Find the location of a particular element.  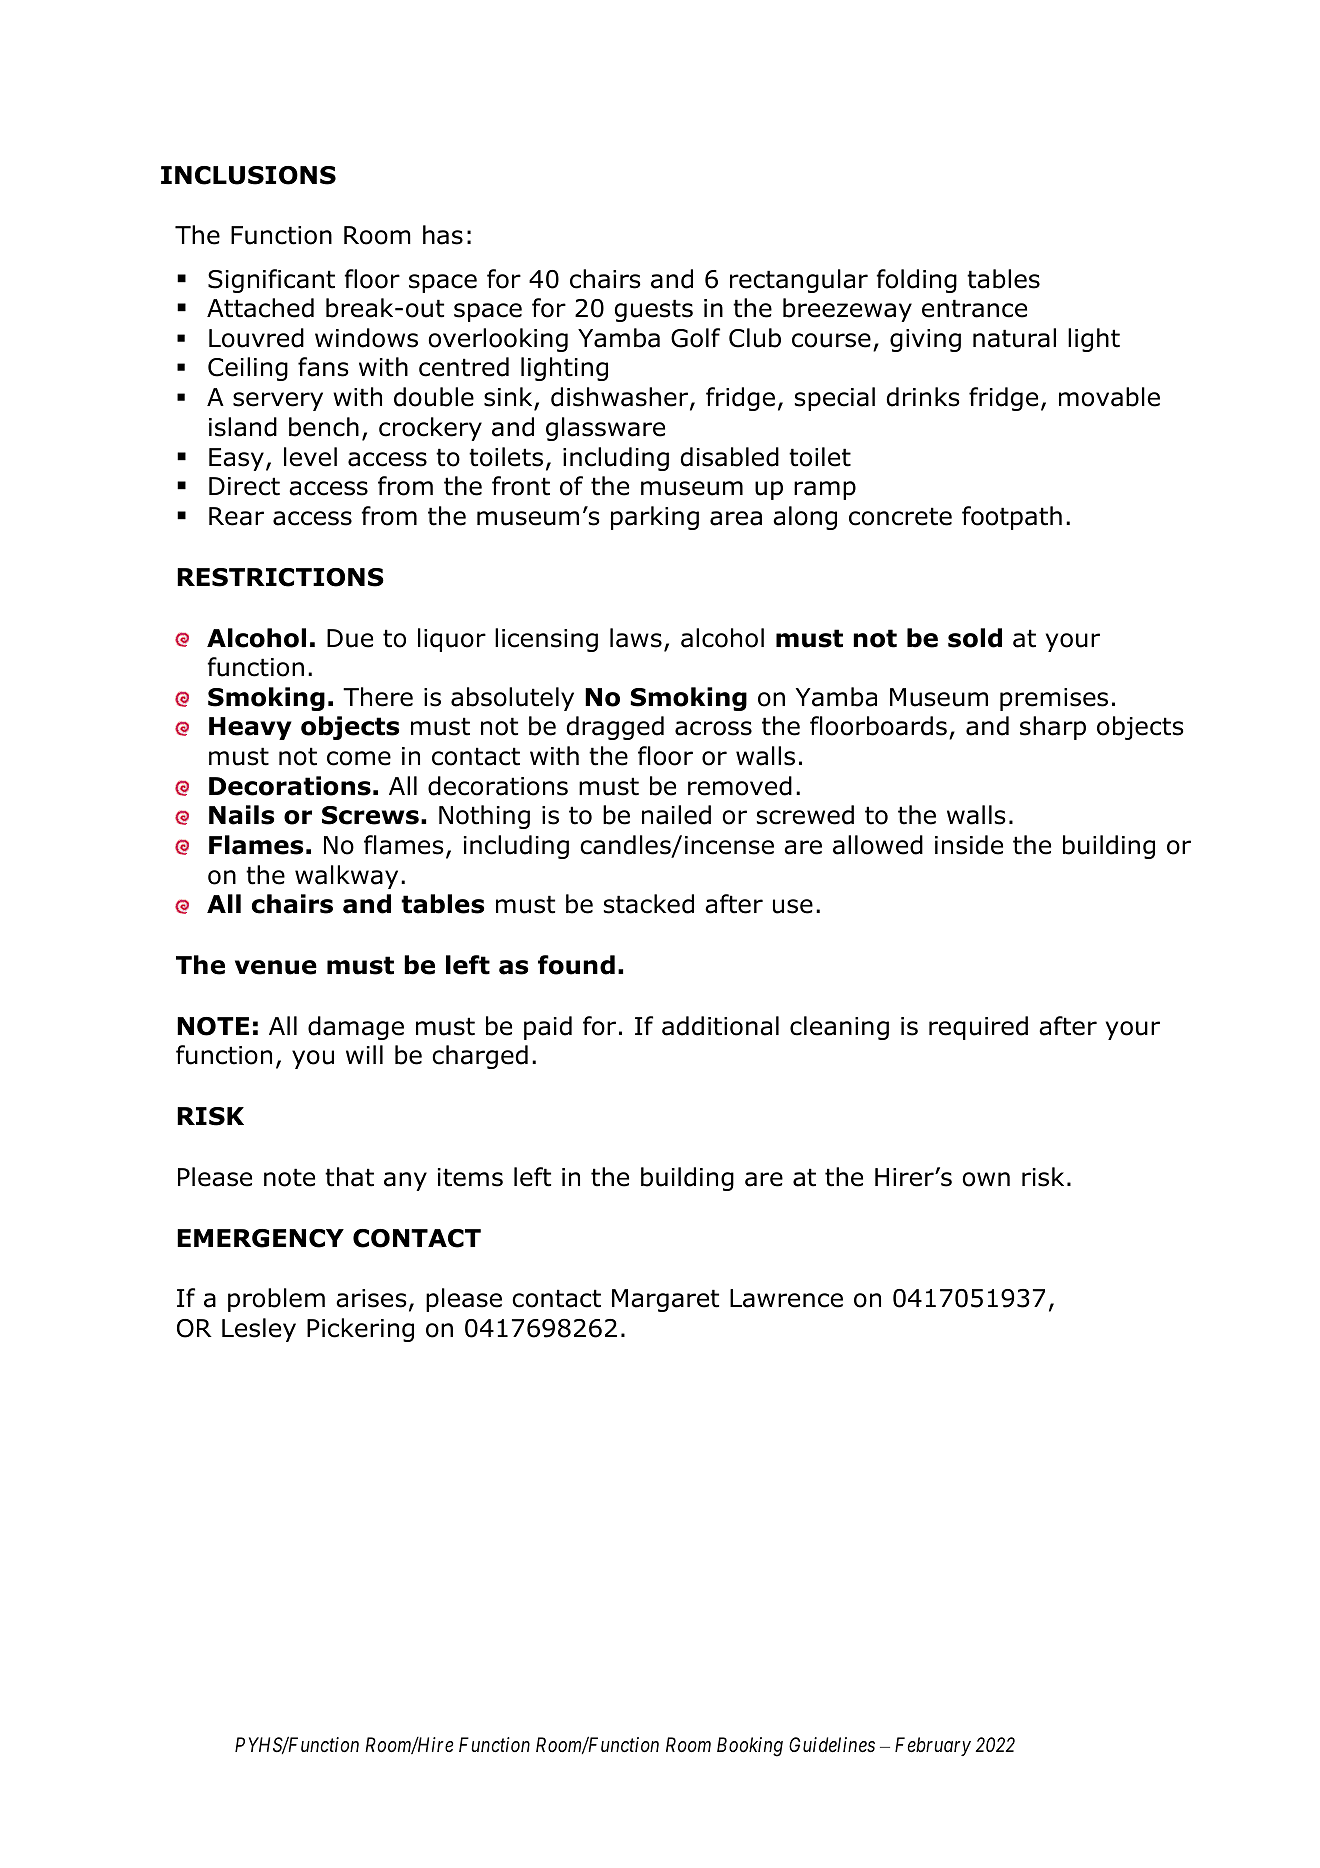

entrance is located at coordinates (974, 308).
